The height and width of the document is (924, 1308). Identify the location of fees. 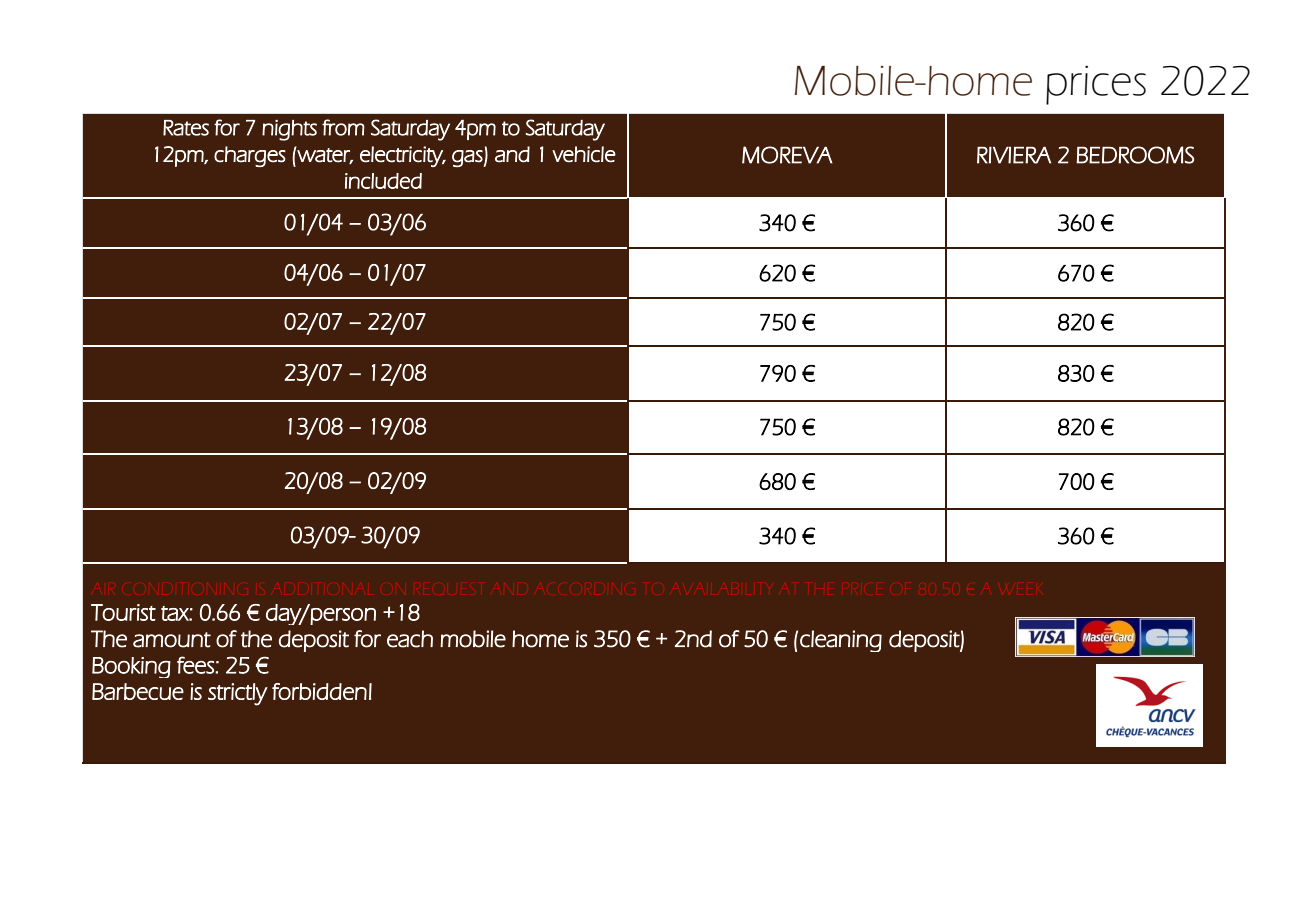
(196, 665).
